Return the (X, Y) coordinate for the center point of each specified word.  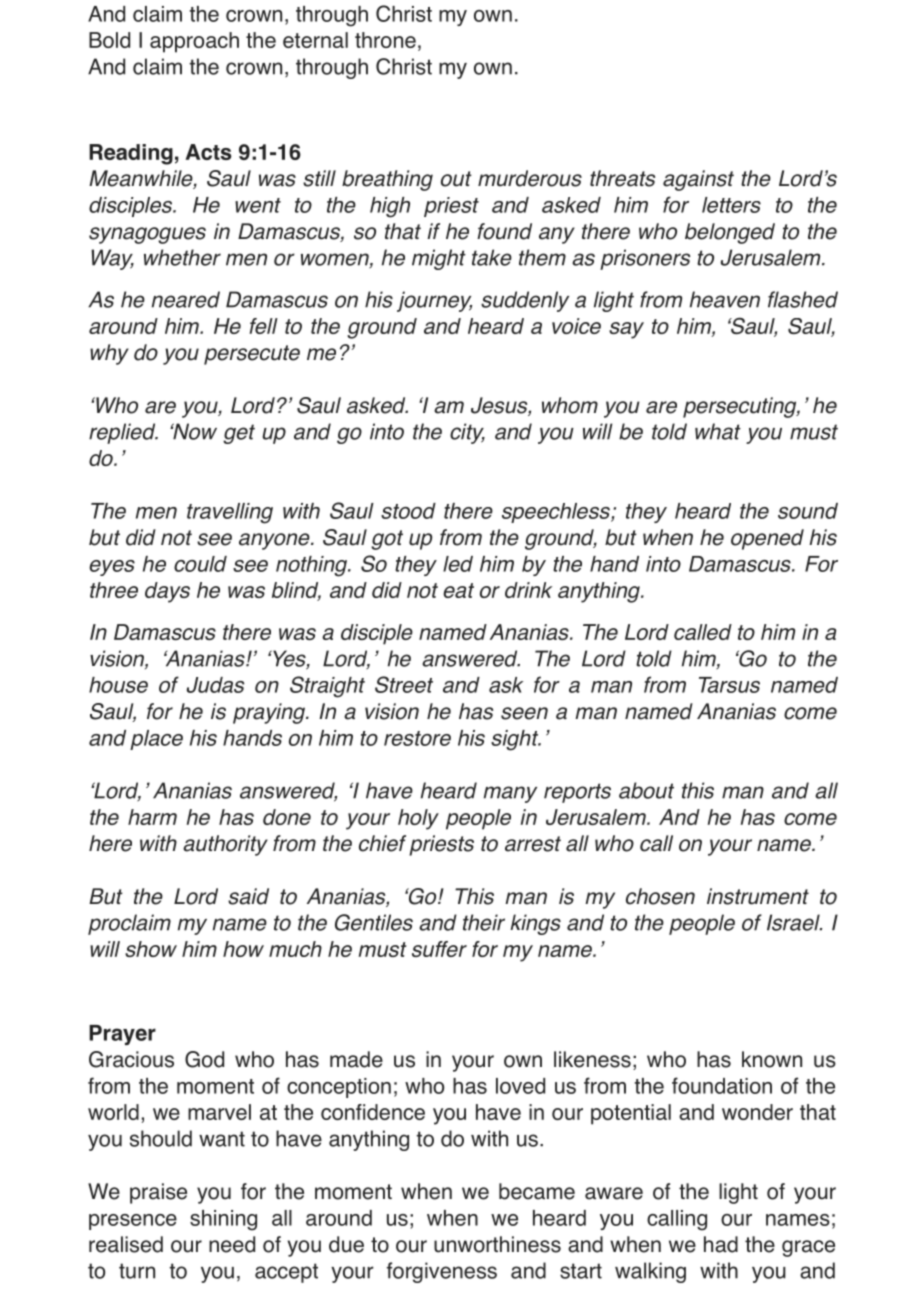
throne (385, 40)
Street (404, 684)
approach (194, 42)
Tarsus (729, 685)
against (698, 180)
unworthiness (497, 1244)
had (721, 1244)
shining (223, 1220)
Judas (215, 685)
